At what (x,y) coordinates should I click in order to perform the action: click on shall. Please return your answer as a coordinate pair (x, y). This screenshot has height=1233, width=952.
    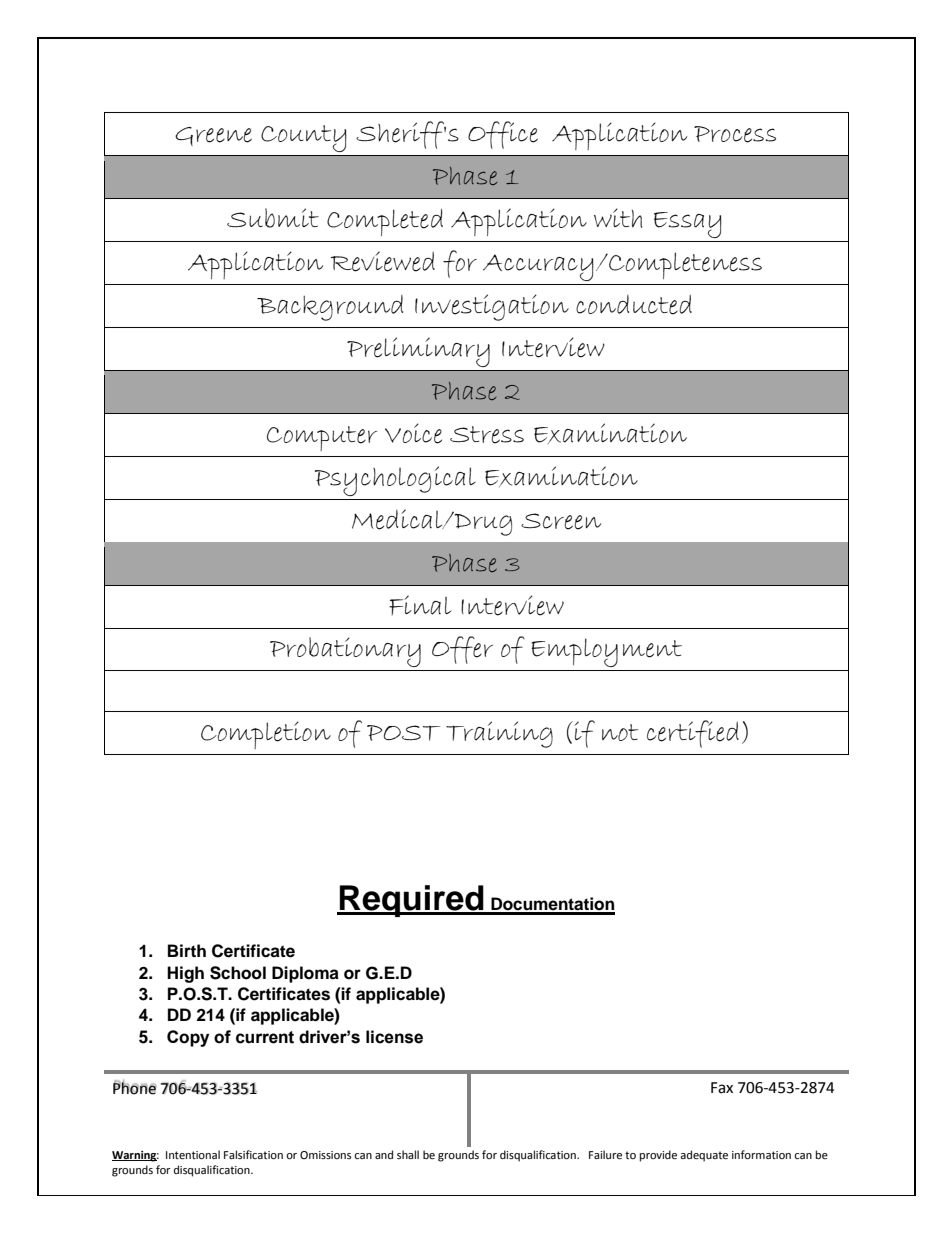
    Looking at the image, I should click on (408, 1154).
